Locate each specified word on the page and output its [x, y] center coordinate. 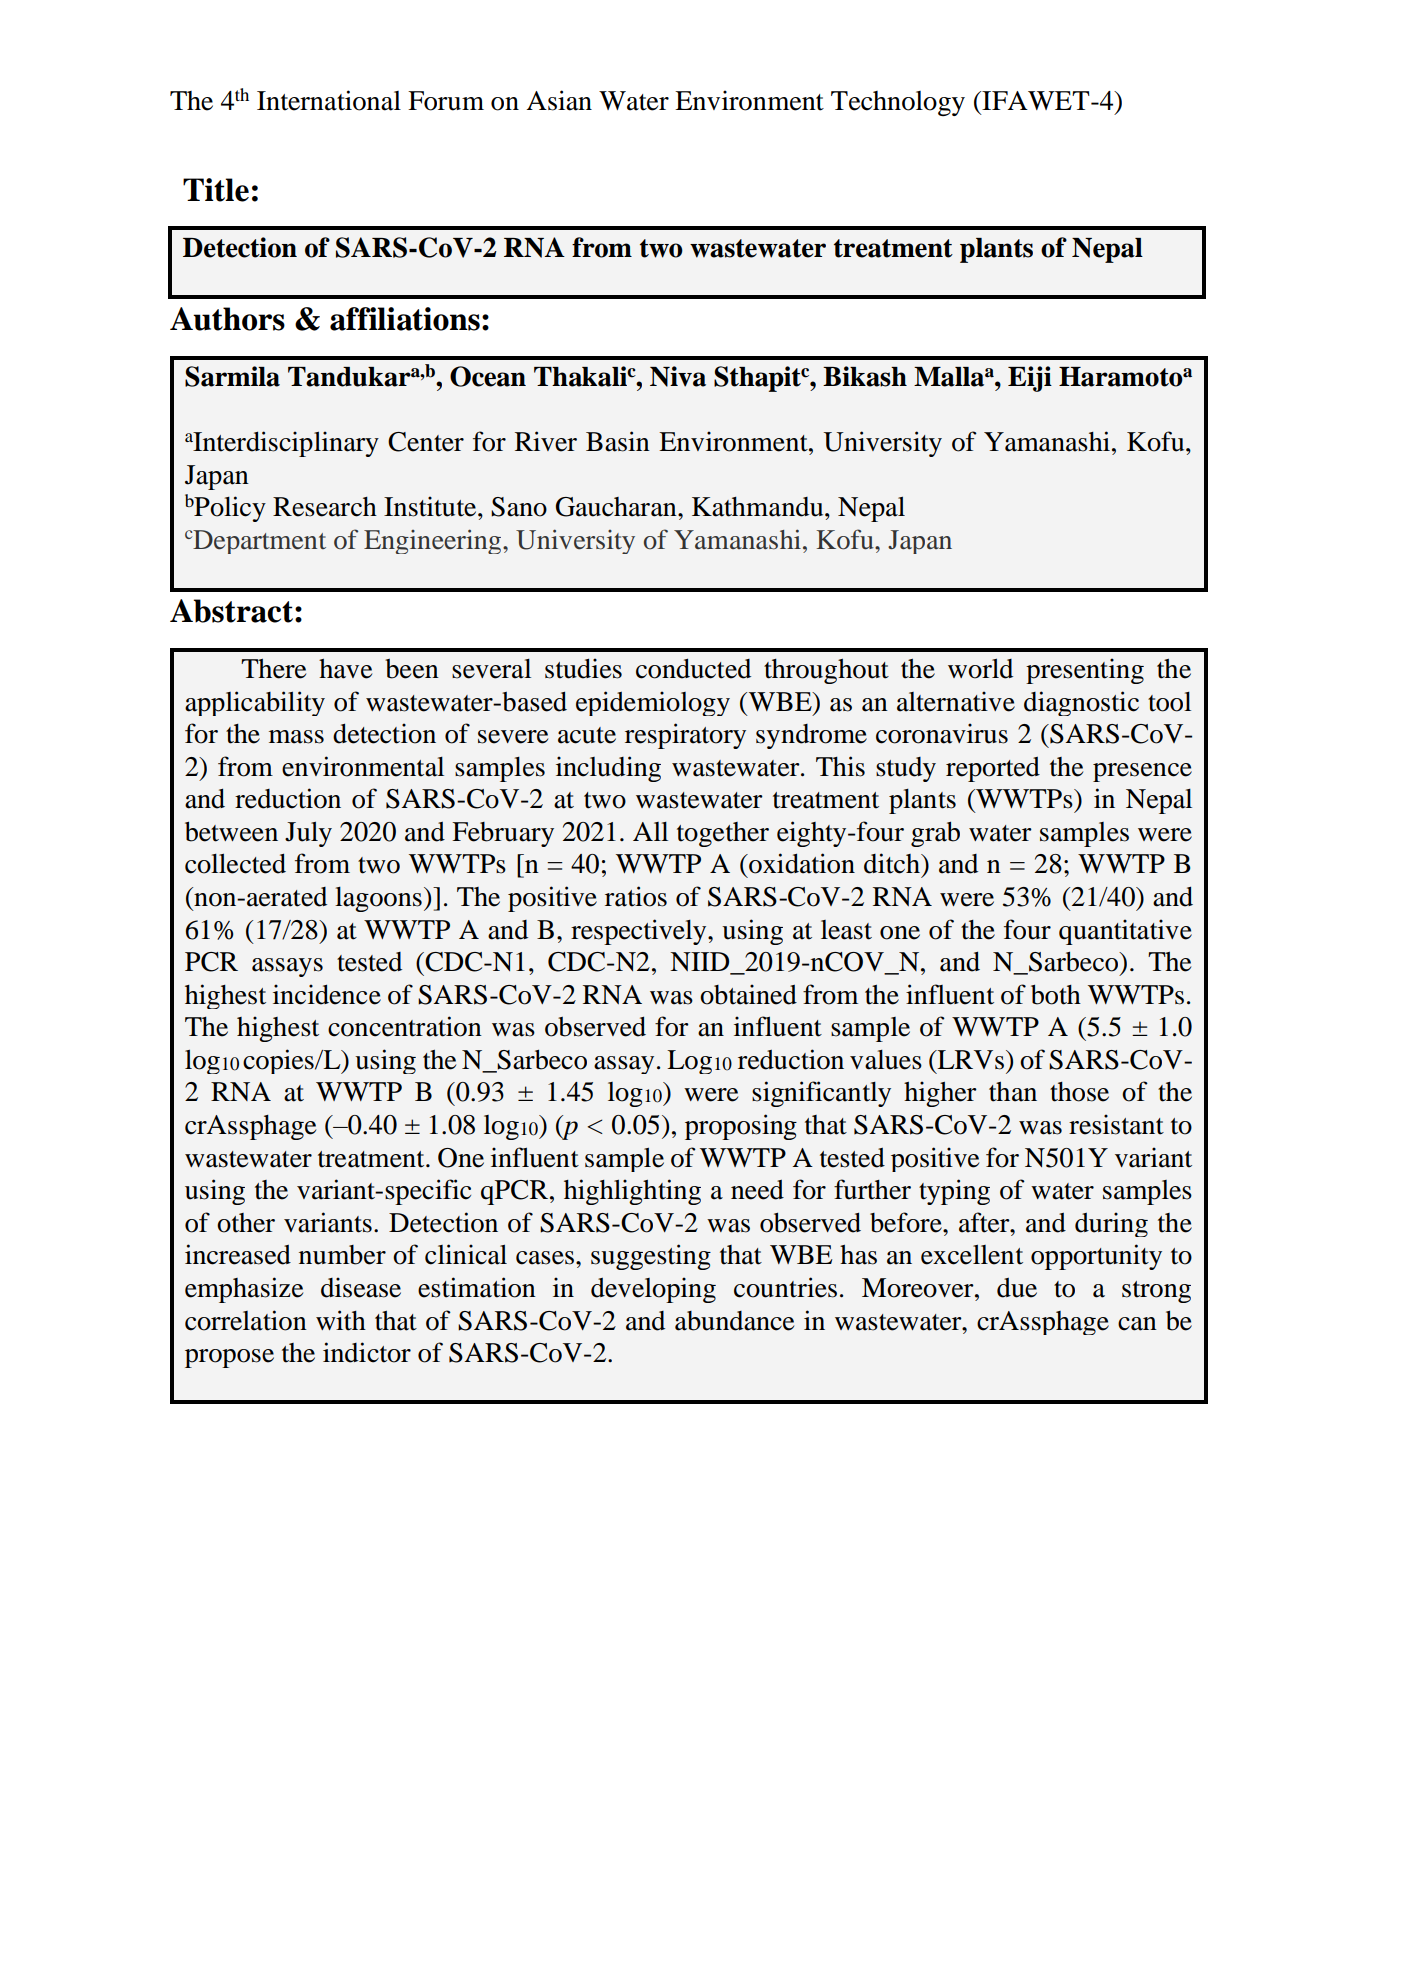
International [329, 100]
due [1017, 1288]
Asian [559, 100]
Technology [898, 103]
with [341, 1320]
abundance [734, 1321]
